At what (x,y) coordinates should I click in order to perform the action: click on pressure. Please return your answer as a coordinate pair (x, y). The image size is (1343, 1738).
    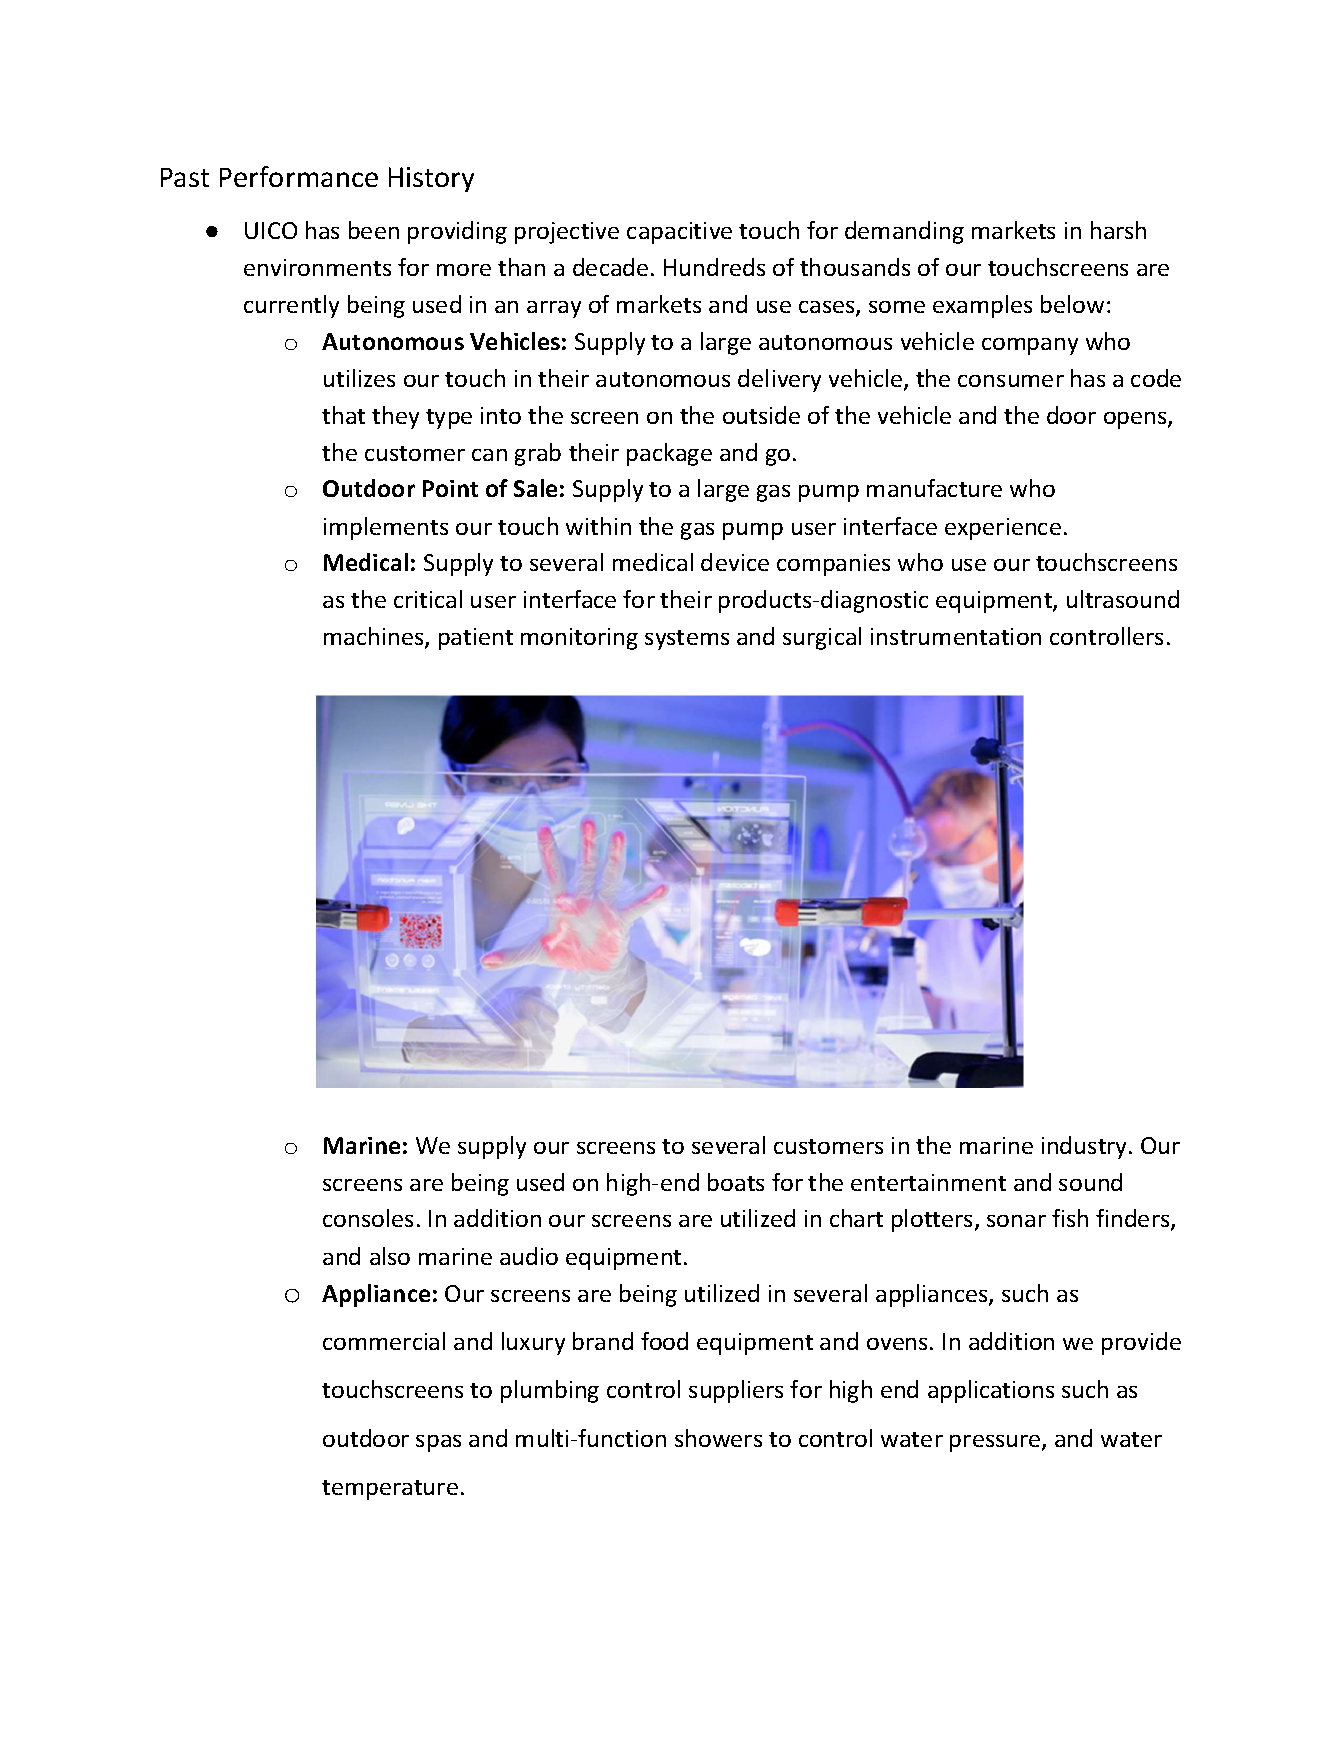
    Looking at the image, I should click on (996, 1443).
